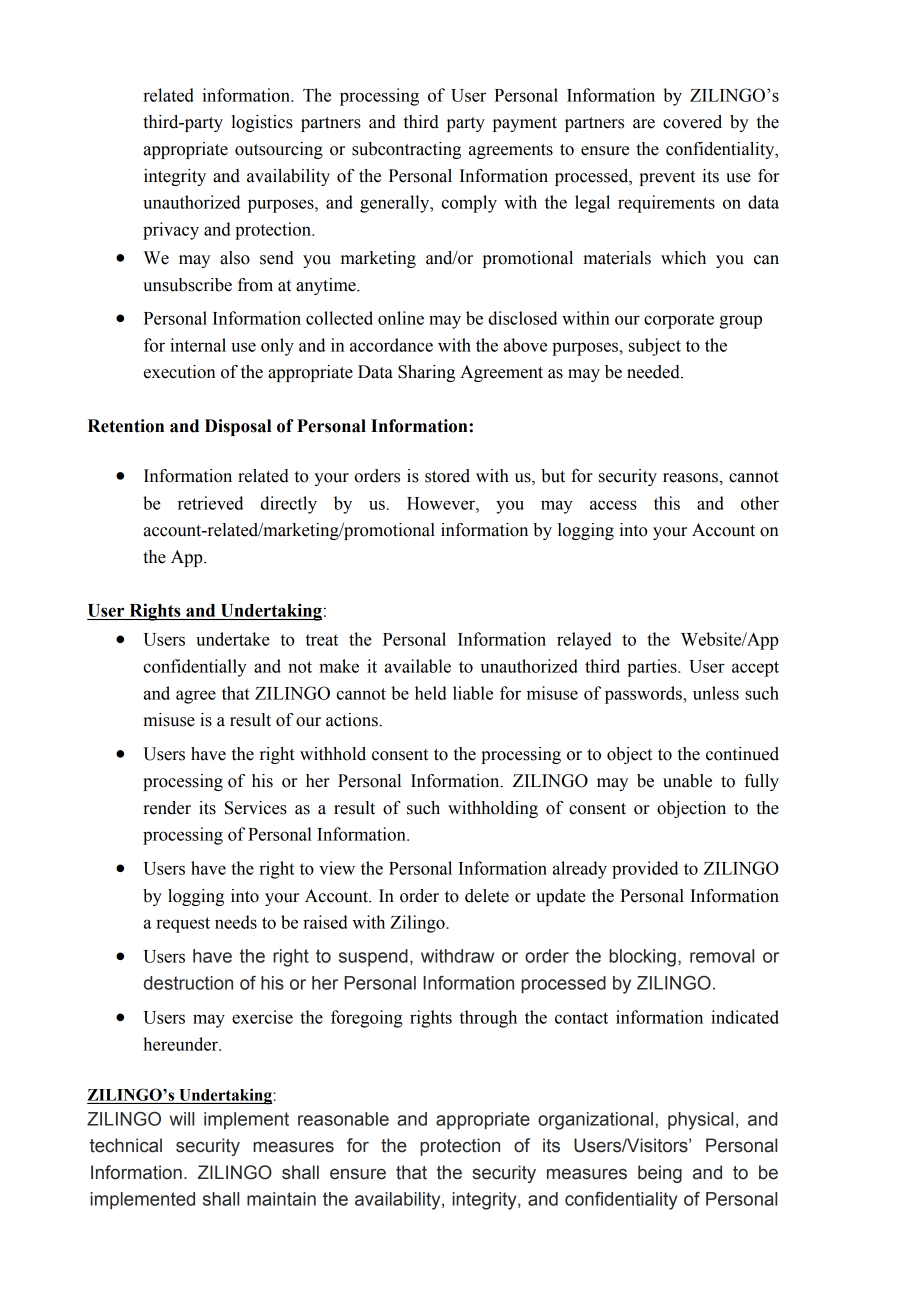 This image has height=1309, width=924. I want to click on subcontracting, so click(406, 150).
